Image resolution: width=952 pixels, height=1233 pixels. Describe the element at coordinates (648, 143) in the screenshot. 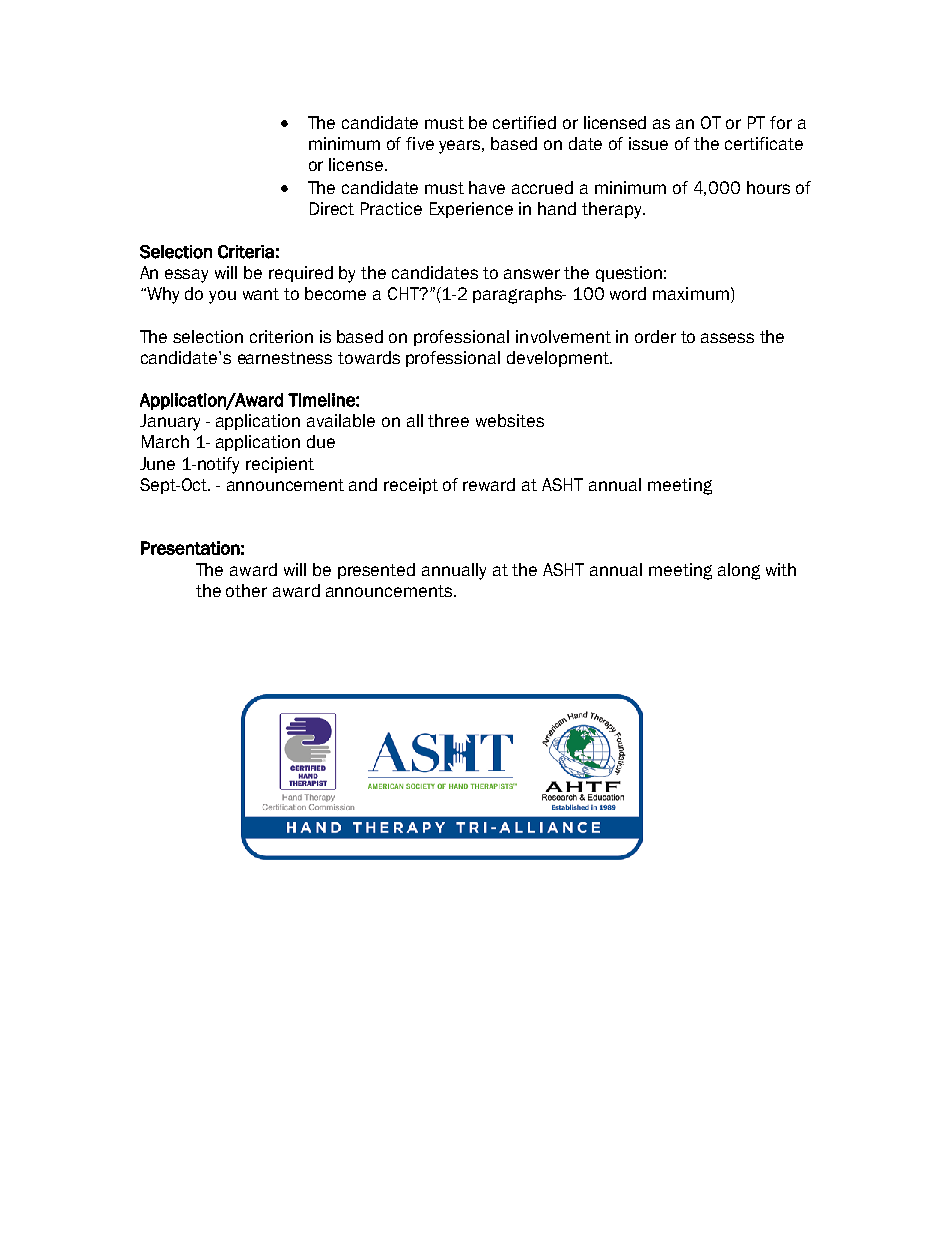

I see `issue` at that location.
